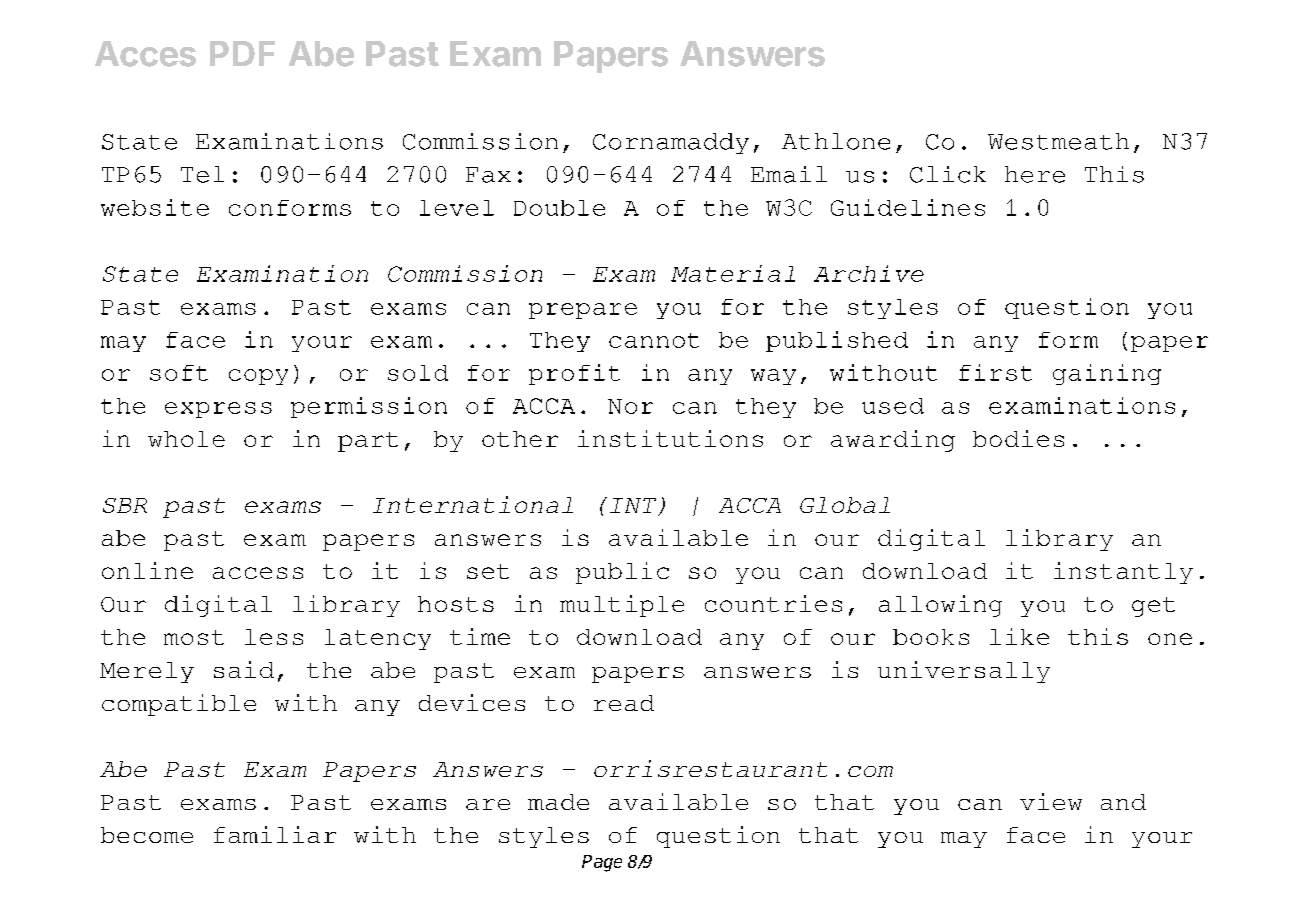 The width and height of the image is (1311, 924). Describe the element at coordinates (242, 53) in the image. I see `PDF` at that location.
